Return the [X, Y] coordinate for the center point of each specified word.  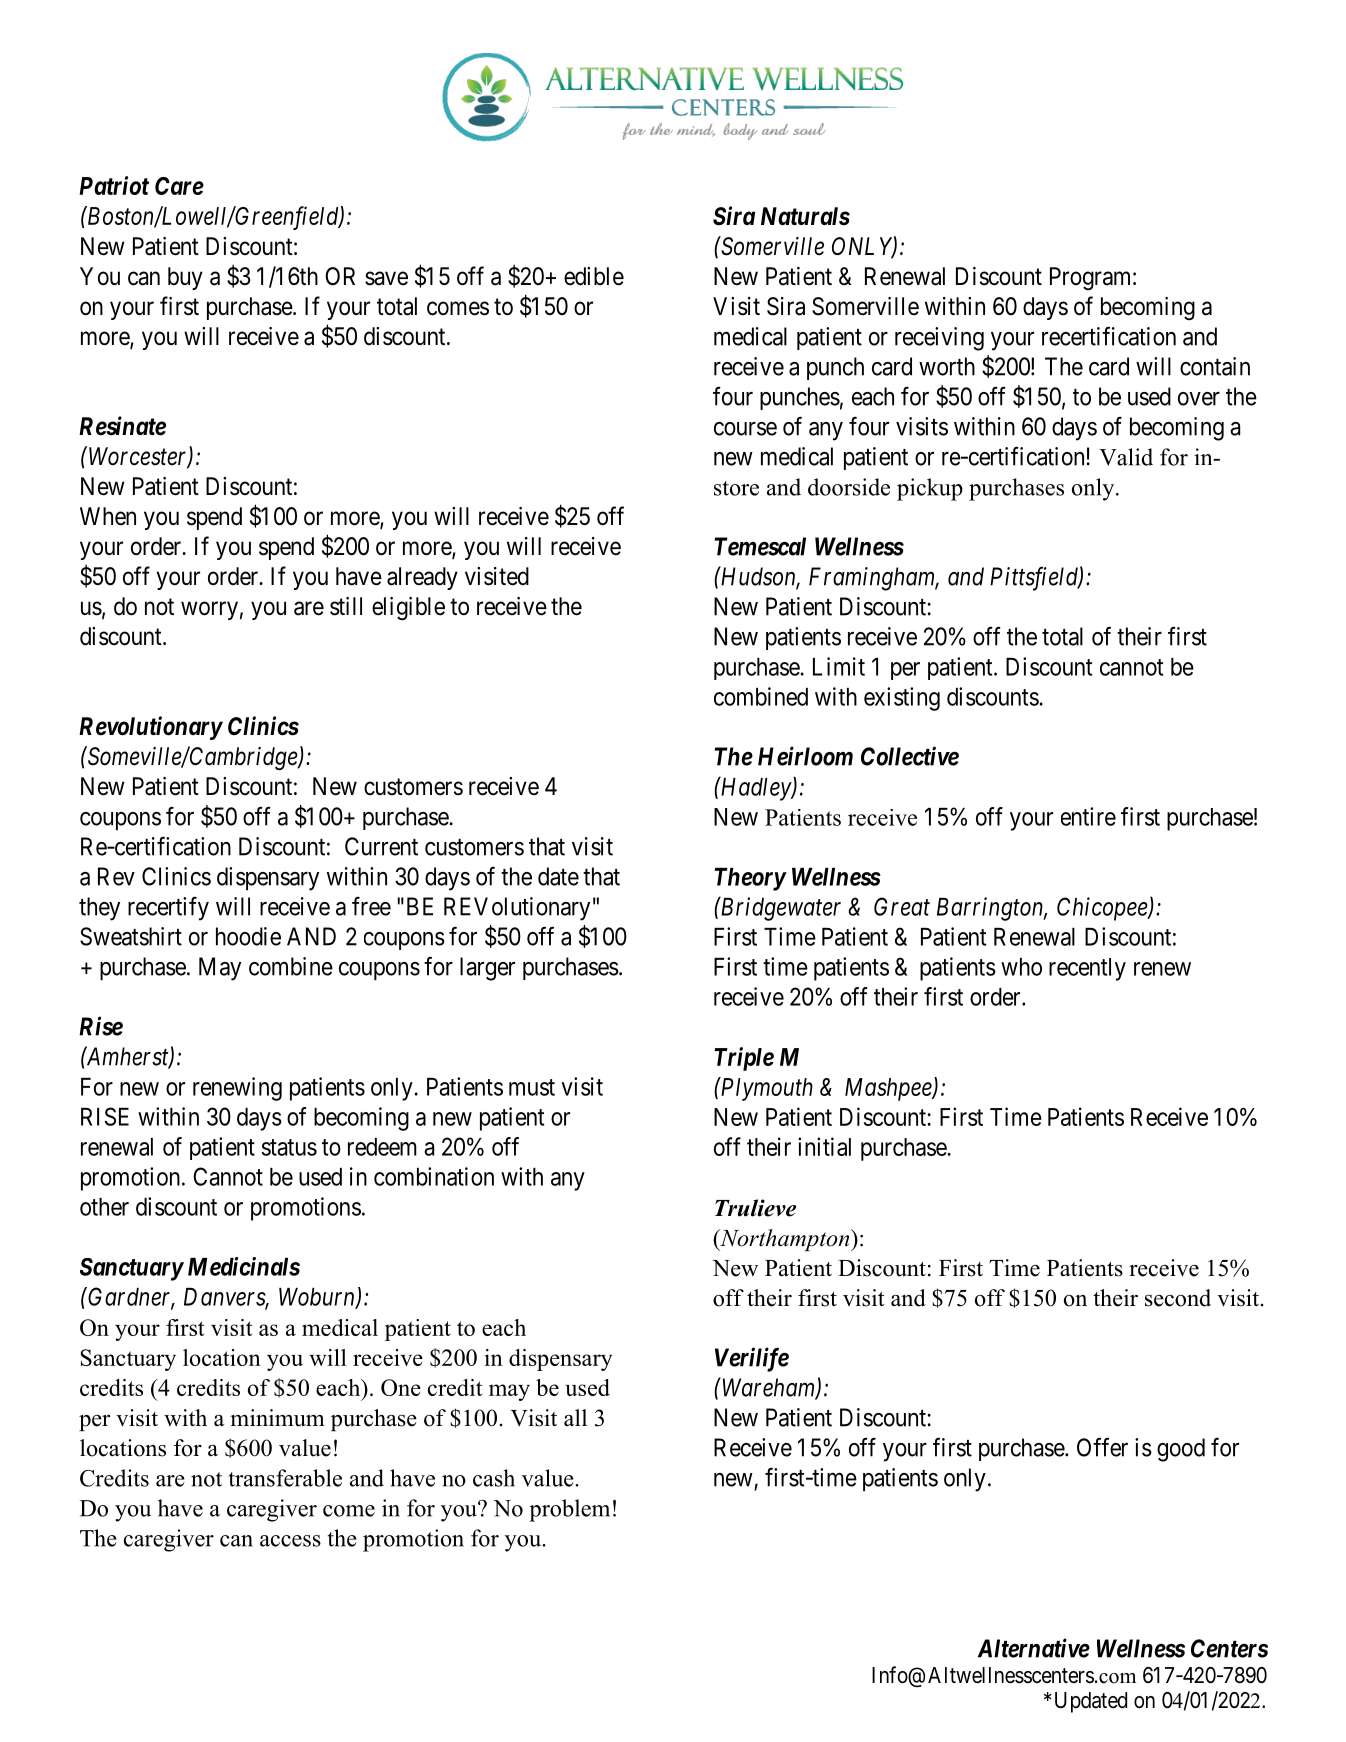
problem [569, 1510]
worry [209, 610]
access [290, 1541]
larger [487, 969]
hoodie [248, 936]
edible [594, 276]
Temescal [760, 546]
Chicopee [1103, 909]
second [1178, 1298]
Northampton [785, 1240]
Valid [1126, 457]
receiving [939, 339]
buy [185, 278]
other [104, 1207]
